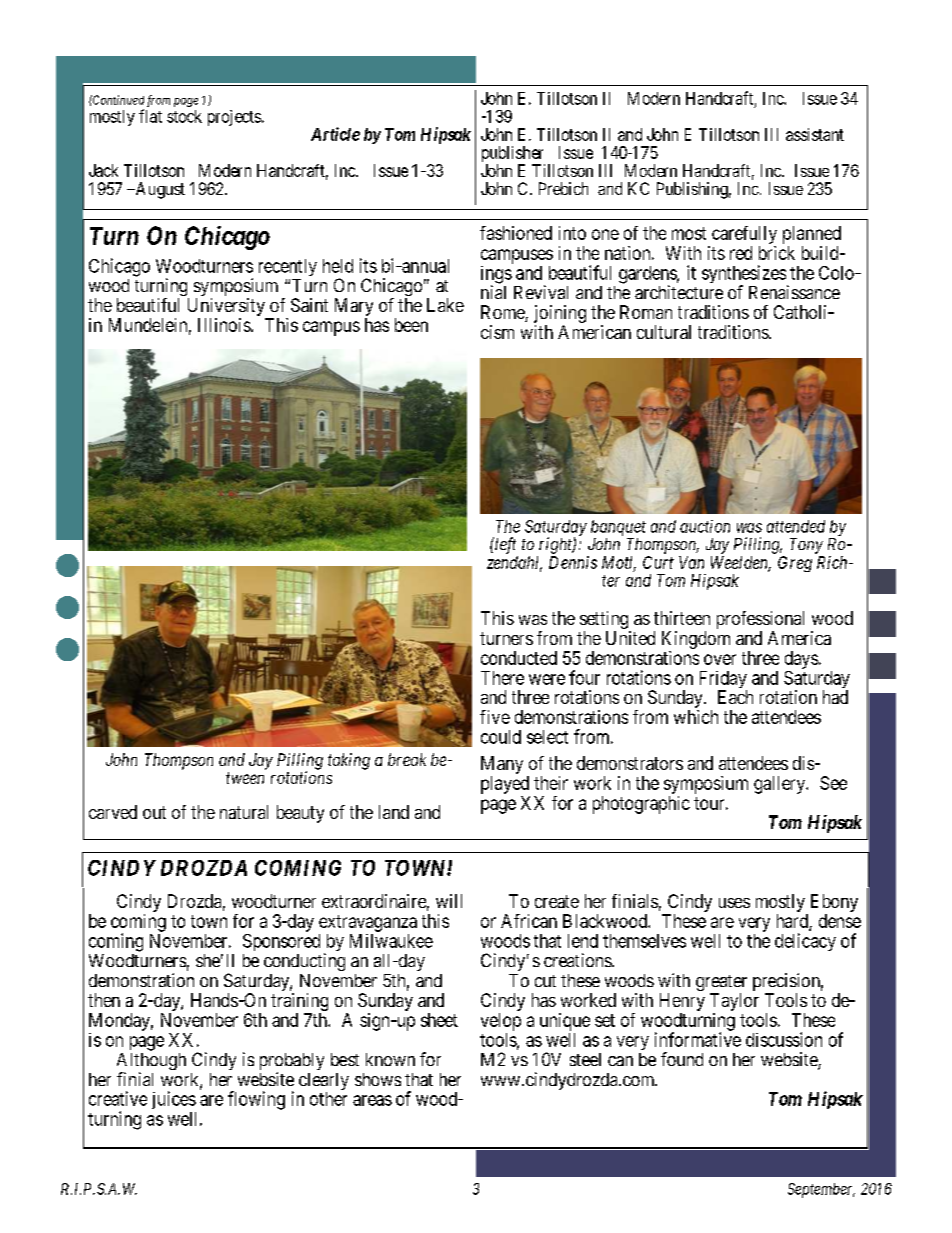 Image resolution: width=952 pixels, height=1233 pixels. I want to click on publisher, so click(513, 155).
